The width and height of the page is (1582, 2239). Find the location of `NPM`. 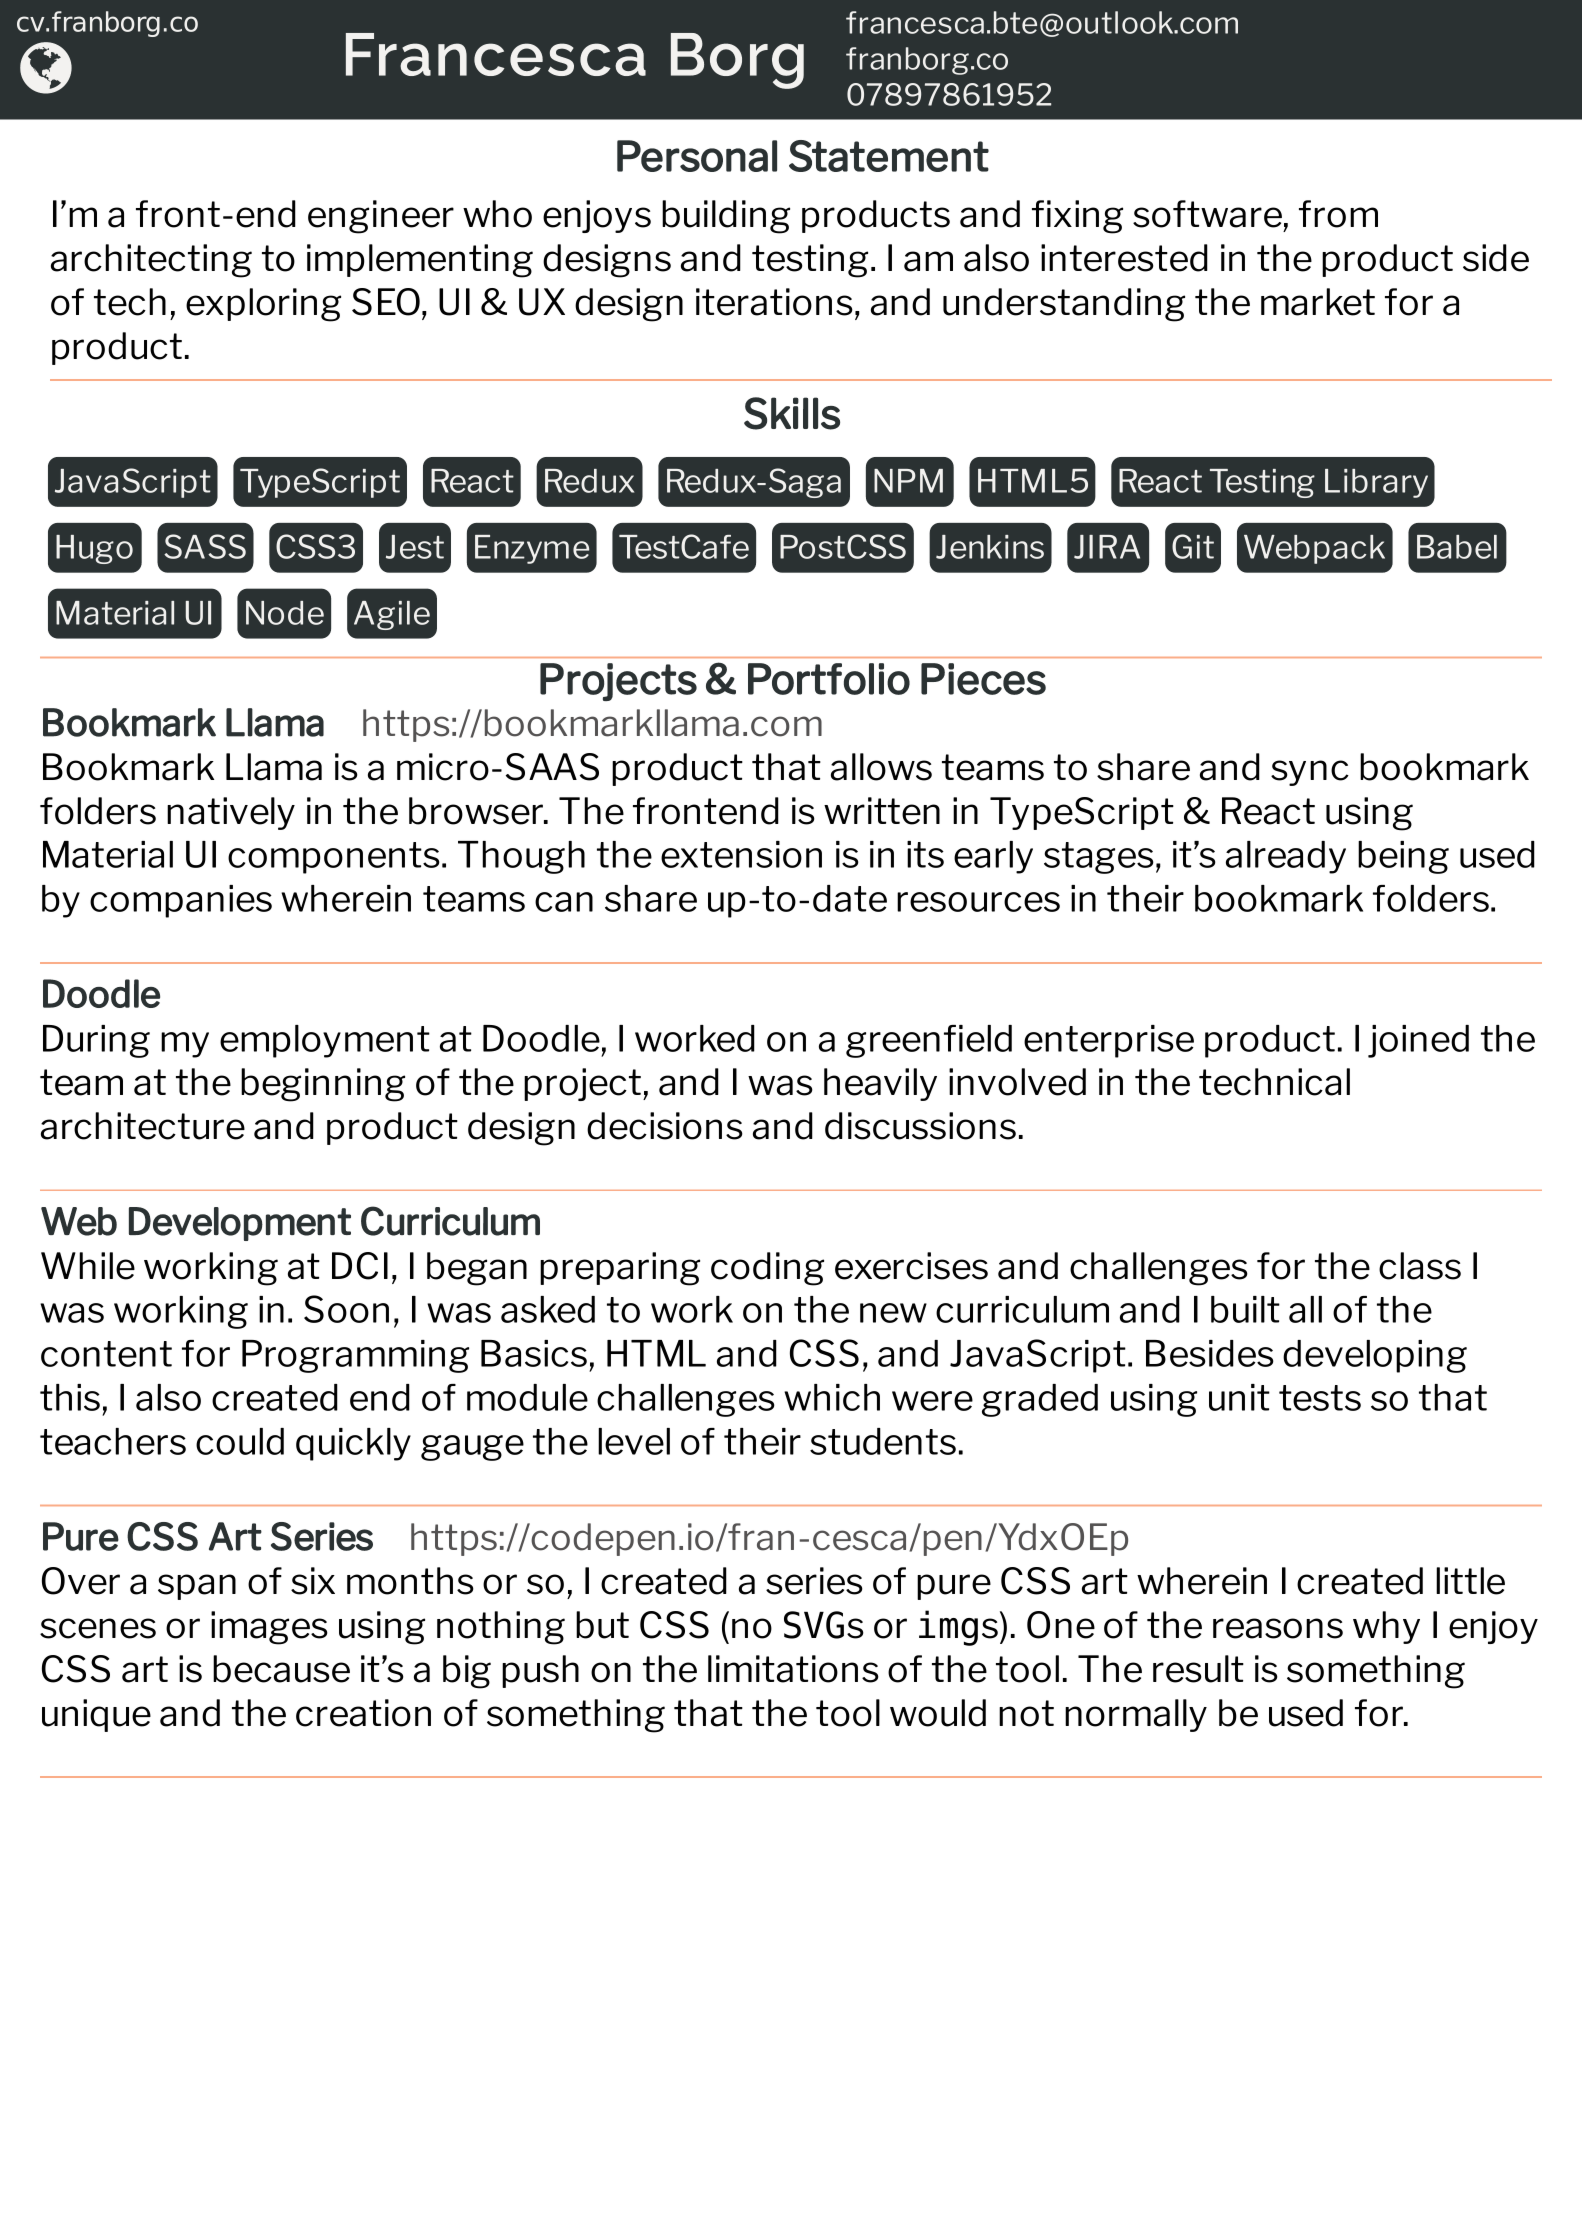

NPM is located at coordinates (908, 481).
